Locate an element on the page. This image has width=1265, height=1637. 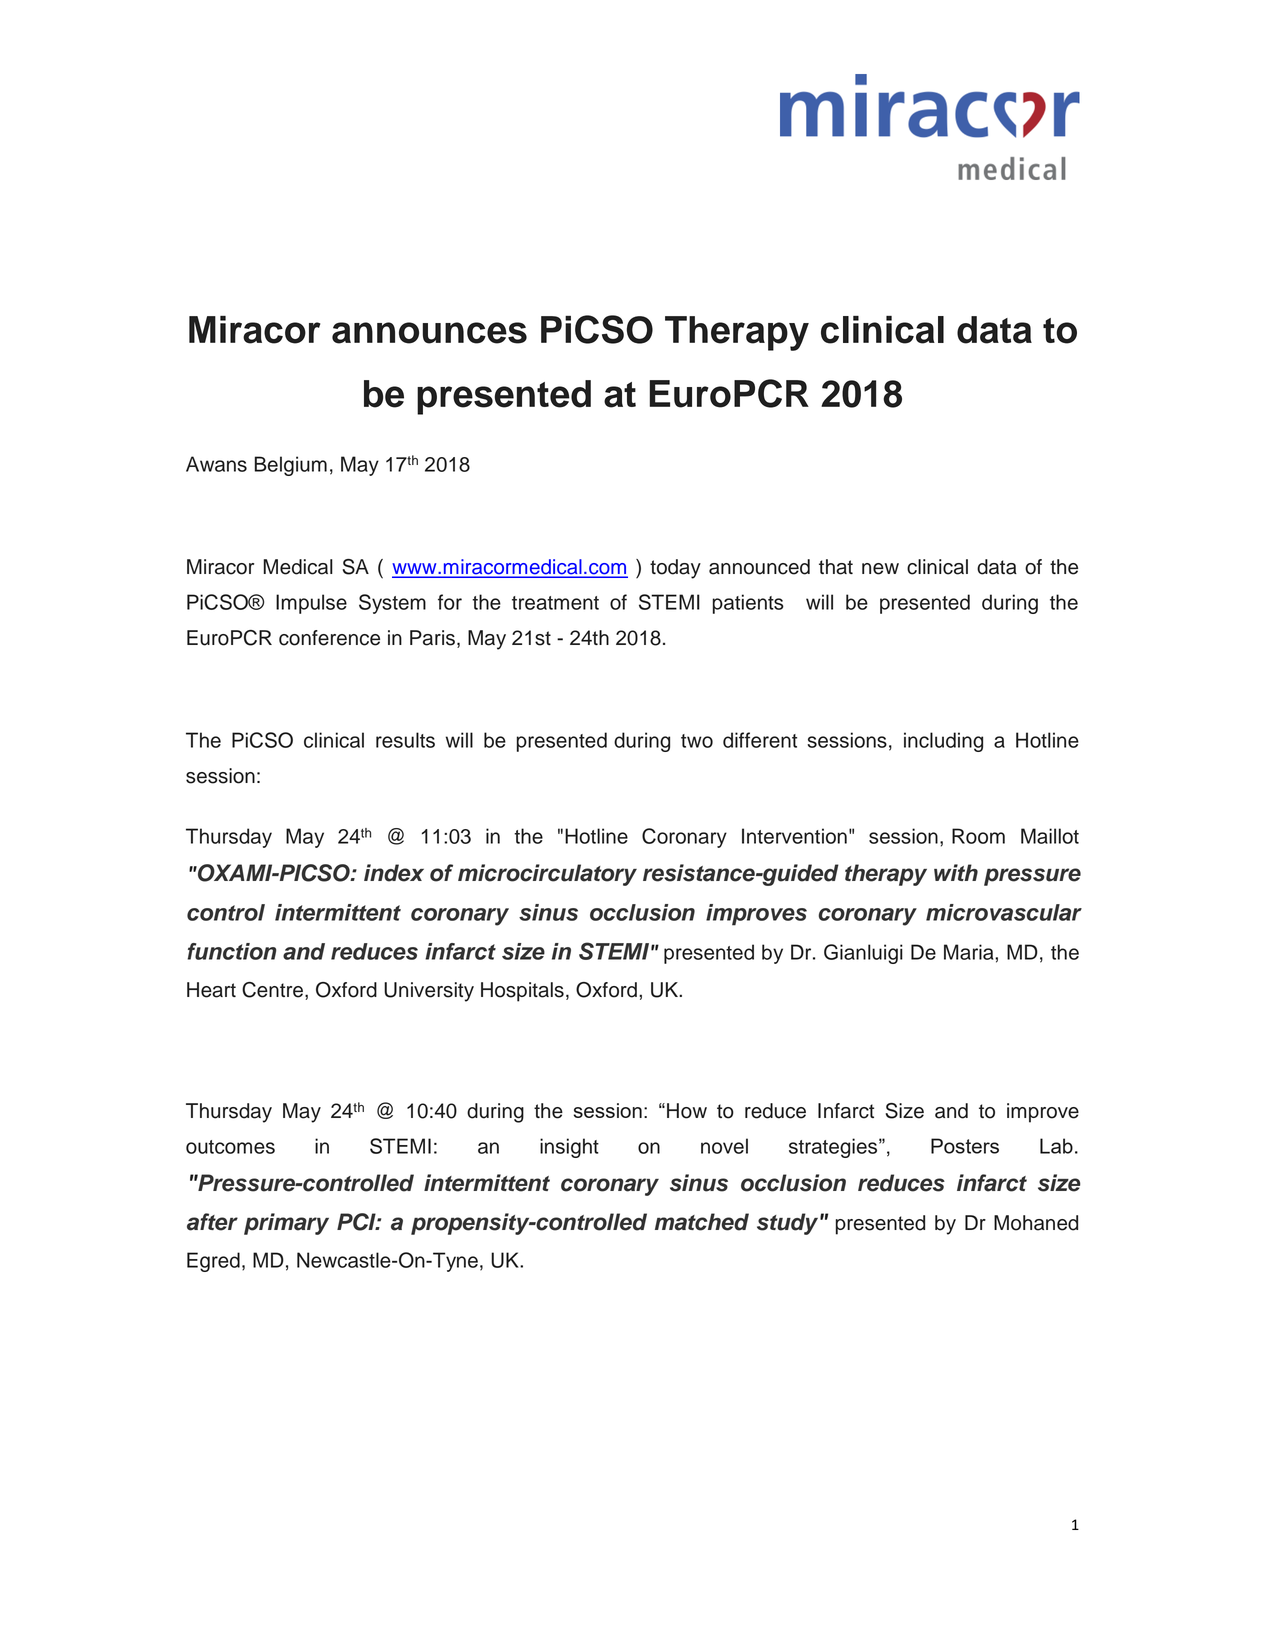
function is located at coordinates (231, 951).
